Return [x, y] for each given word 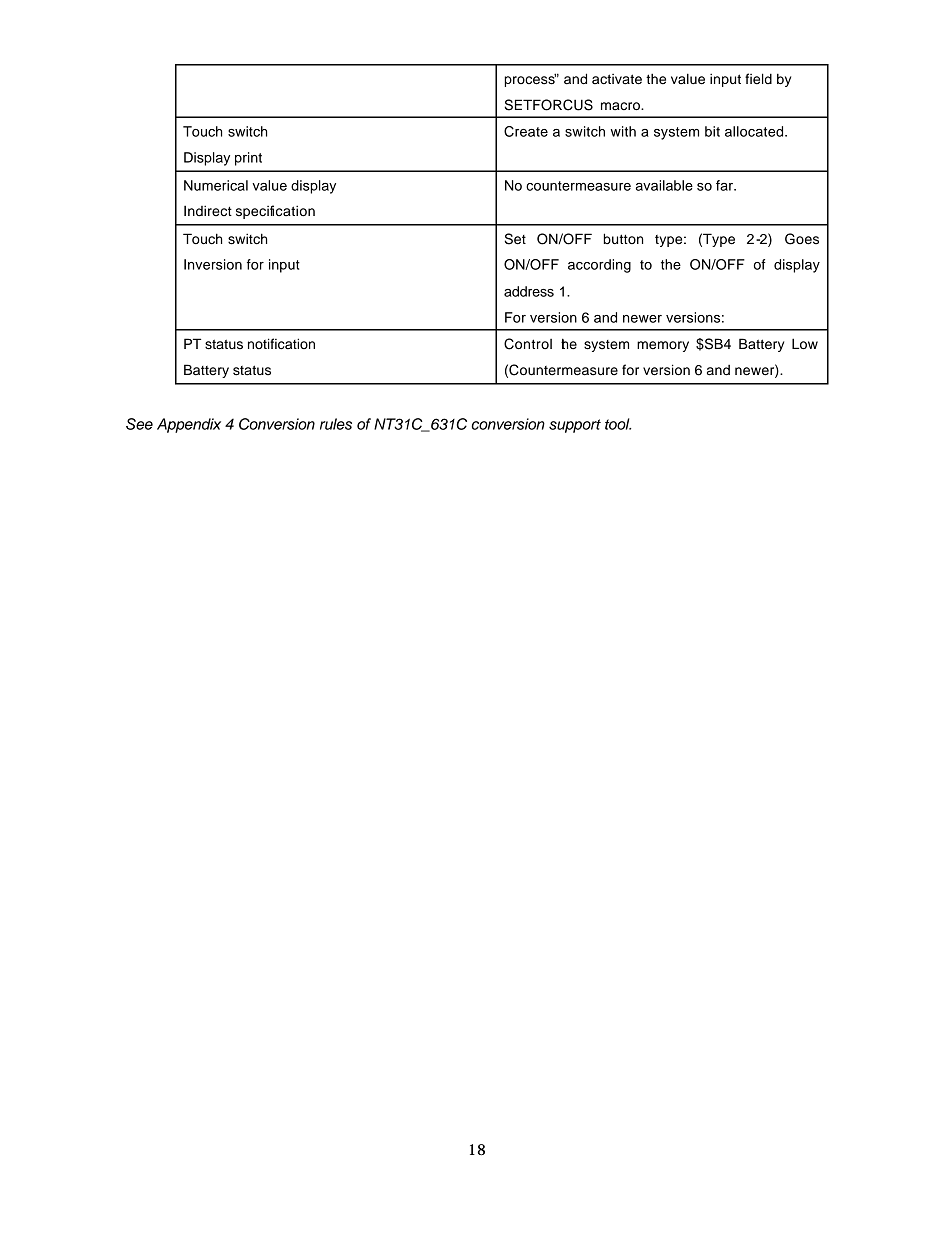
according [599, 266]
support [575, 426]
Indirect [208, 210]
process [530, 80]
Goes [802, 239]
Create [526, 131]
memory [663, 346]
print [248, 159]
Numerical [216, 185]
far [725, 185]
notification [281, 344]
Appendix [189, 425]
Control [528, 344]
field [758, 79]
